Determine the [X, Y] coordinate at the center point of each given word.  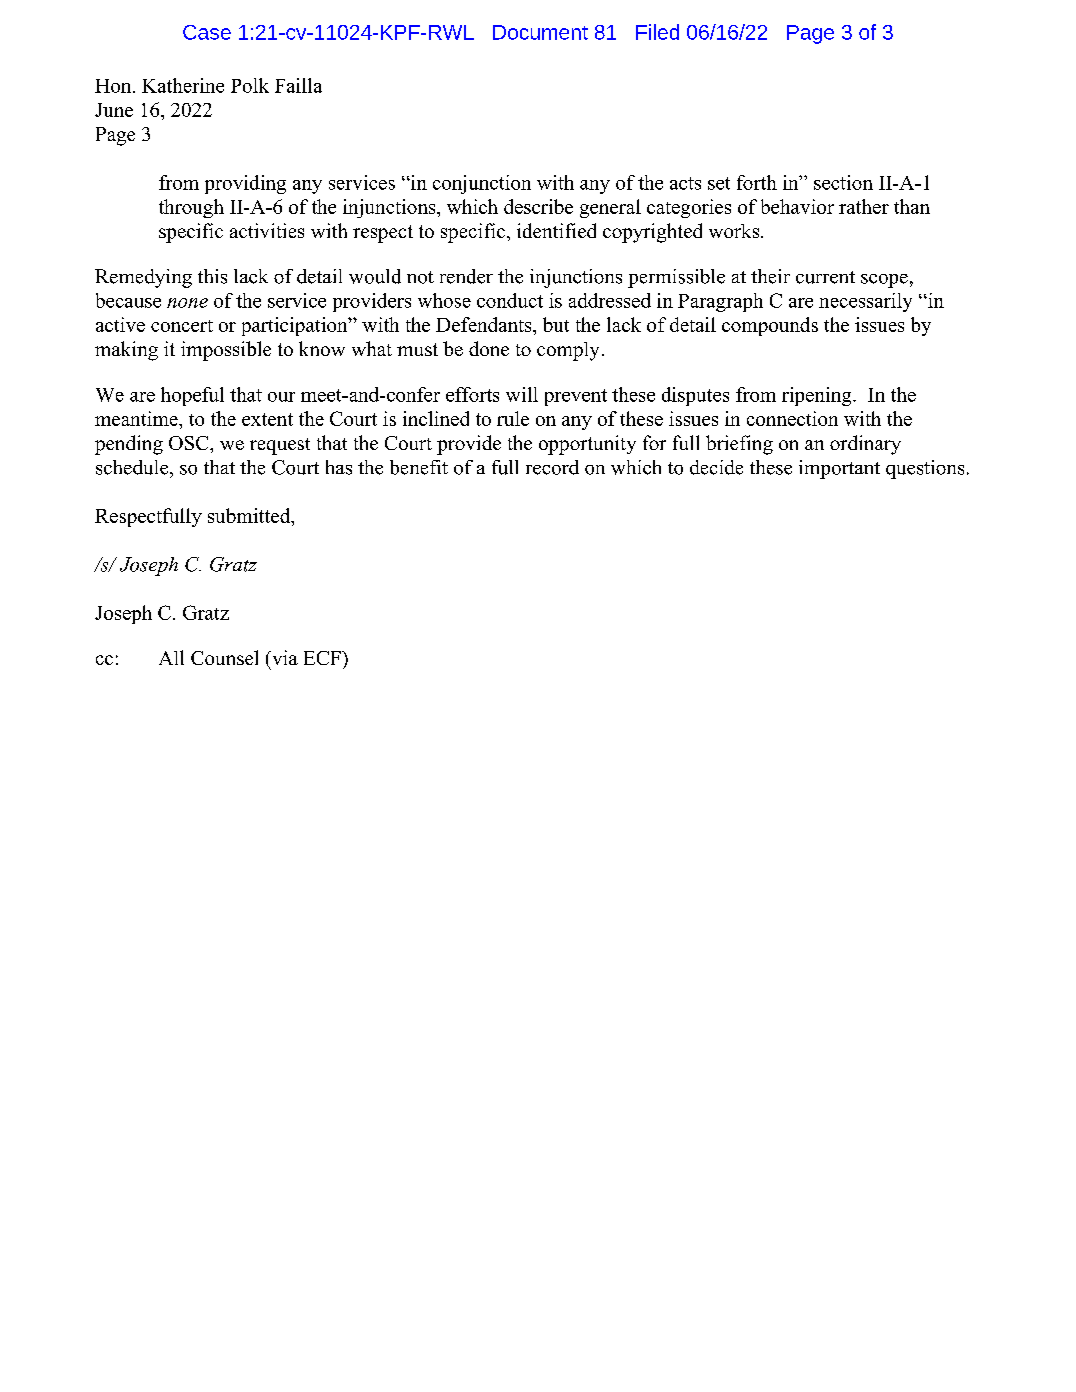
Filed [657, 32]
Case [207, 32]
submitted [250, 515]
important [839, 469]
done [489, 348]
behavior [797, 206]
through [191, 208]
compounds [770, 326]
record [552, 467]
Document [540, 32]
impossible [226, 351]
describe [538, 206]
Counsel [224, 657]
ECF [323, 658]
